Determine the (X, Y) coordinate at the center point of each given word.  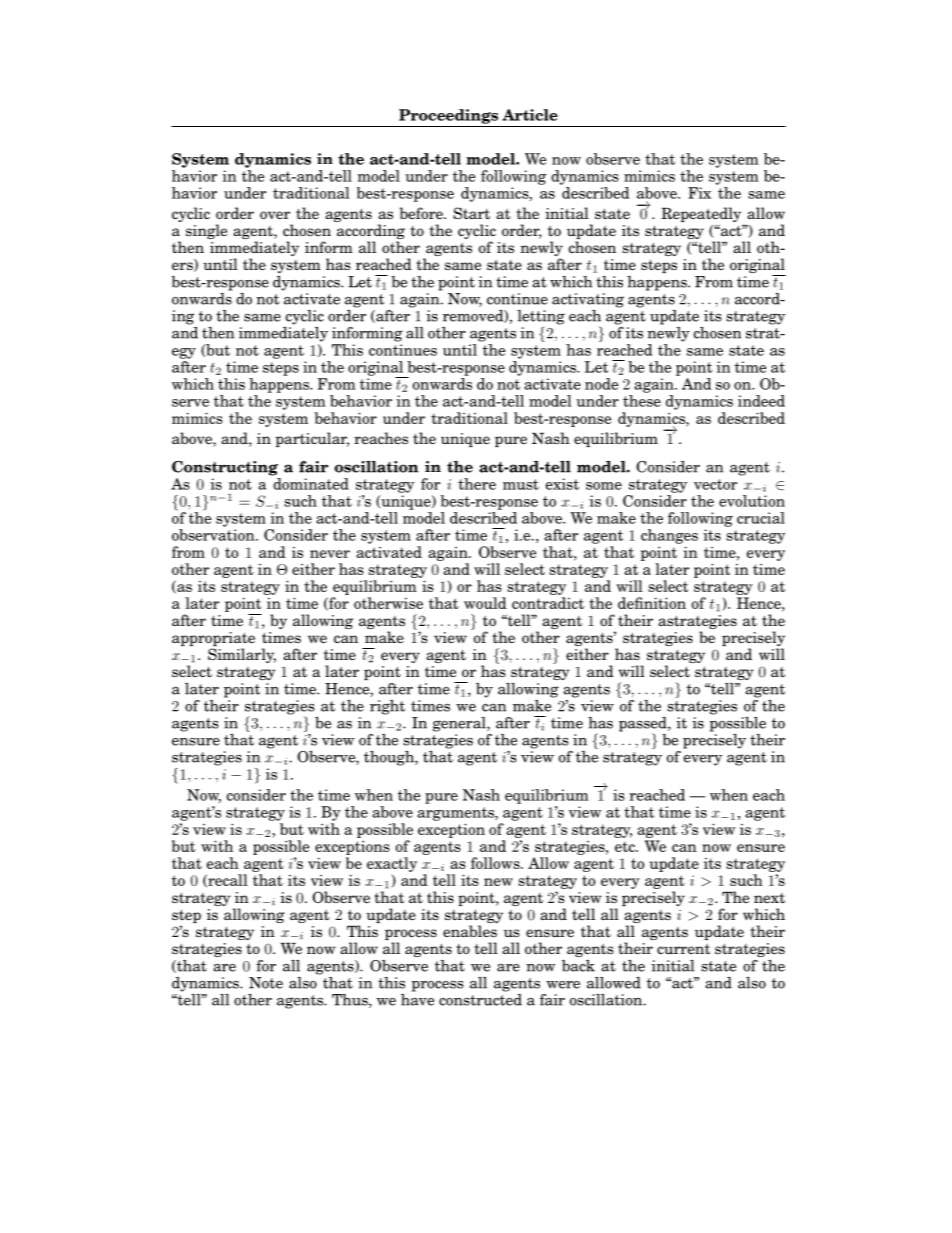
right (387, 707)
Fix (699, 193)
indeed (761, 401)
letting (541, 318)
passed (644, 725)
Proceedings (448, 116)
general (460, 724)
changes (669, 536)
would (485, 603)
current (683, 949)
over (275, 215)
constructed (480, 998)
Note (266, 983)
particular (312, 439)
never (330, 554)
